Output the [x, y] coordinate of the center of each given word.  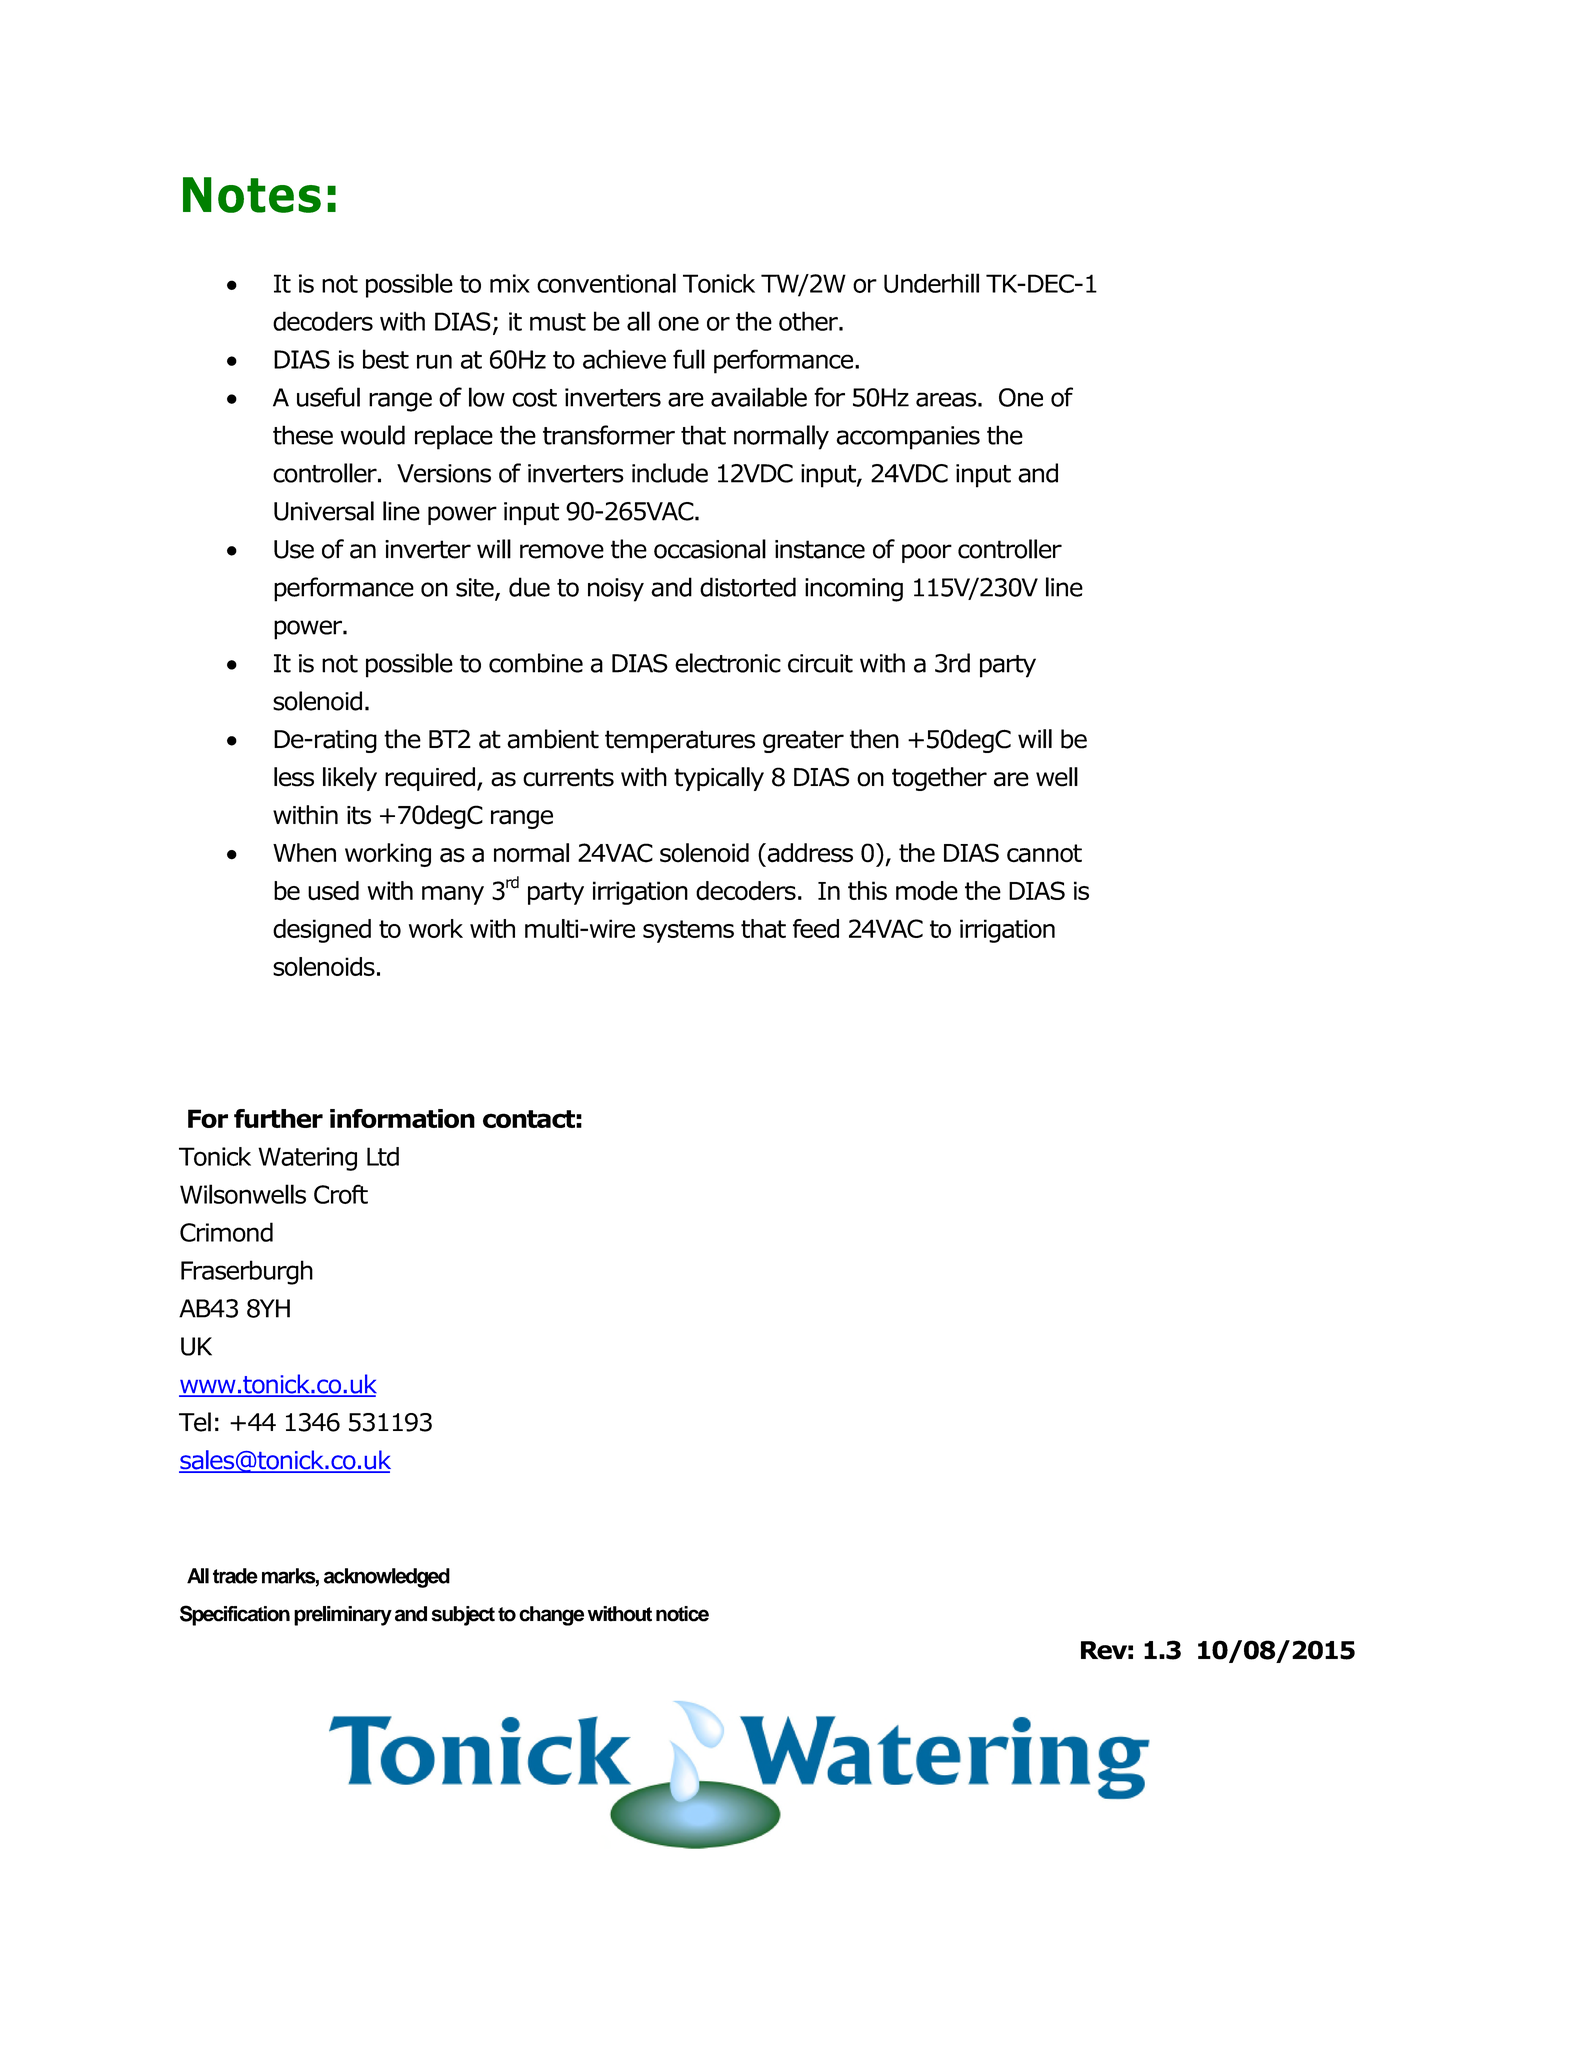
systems [688, 931]
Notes [252, 195]
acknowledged [387, 1578]
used [333, 891]
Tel [195, 1422]
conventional [606, 283]
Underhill [931, 283]
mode [927, 891]
